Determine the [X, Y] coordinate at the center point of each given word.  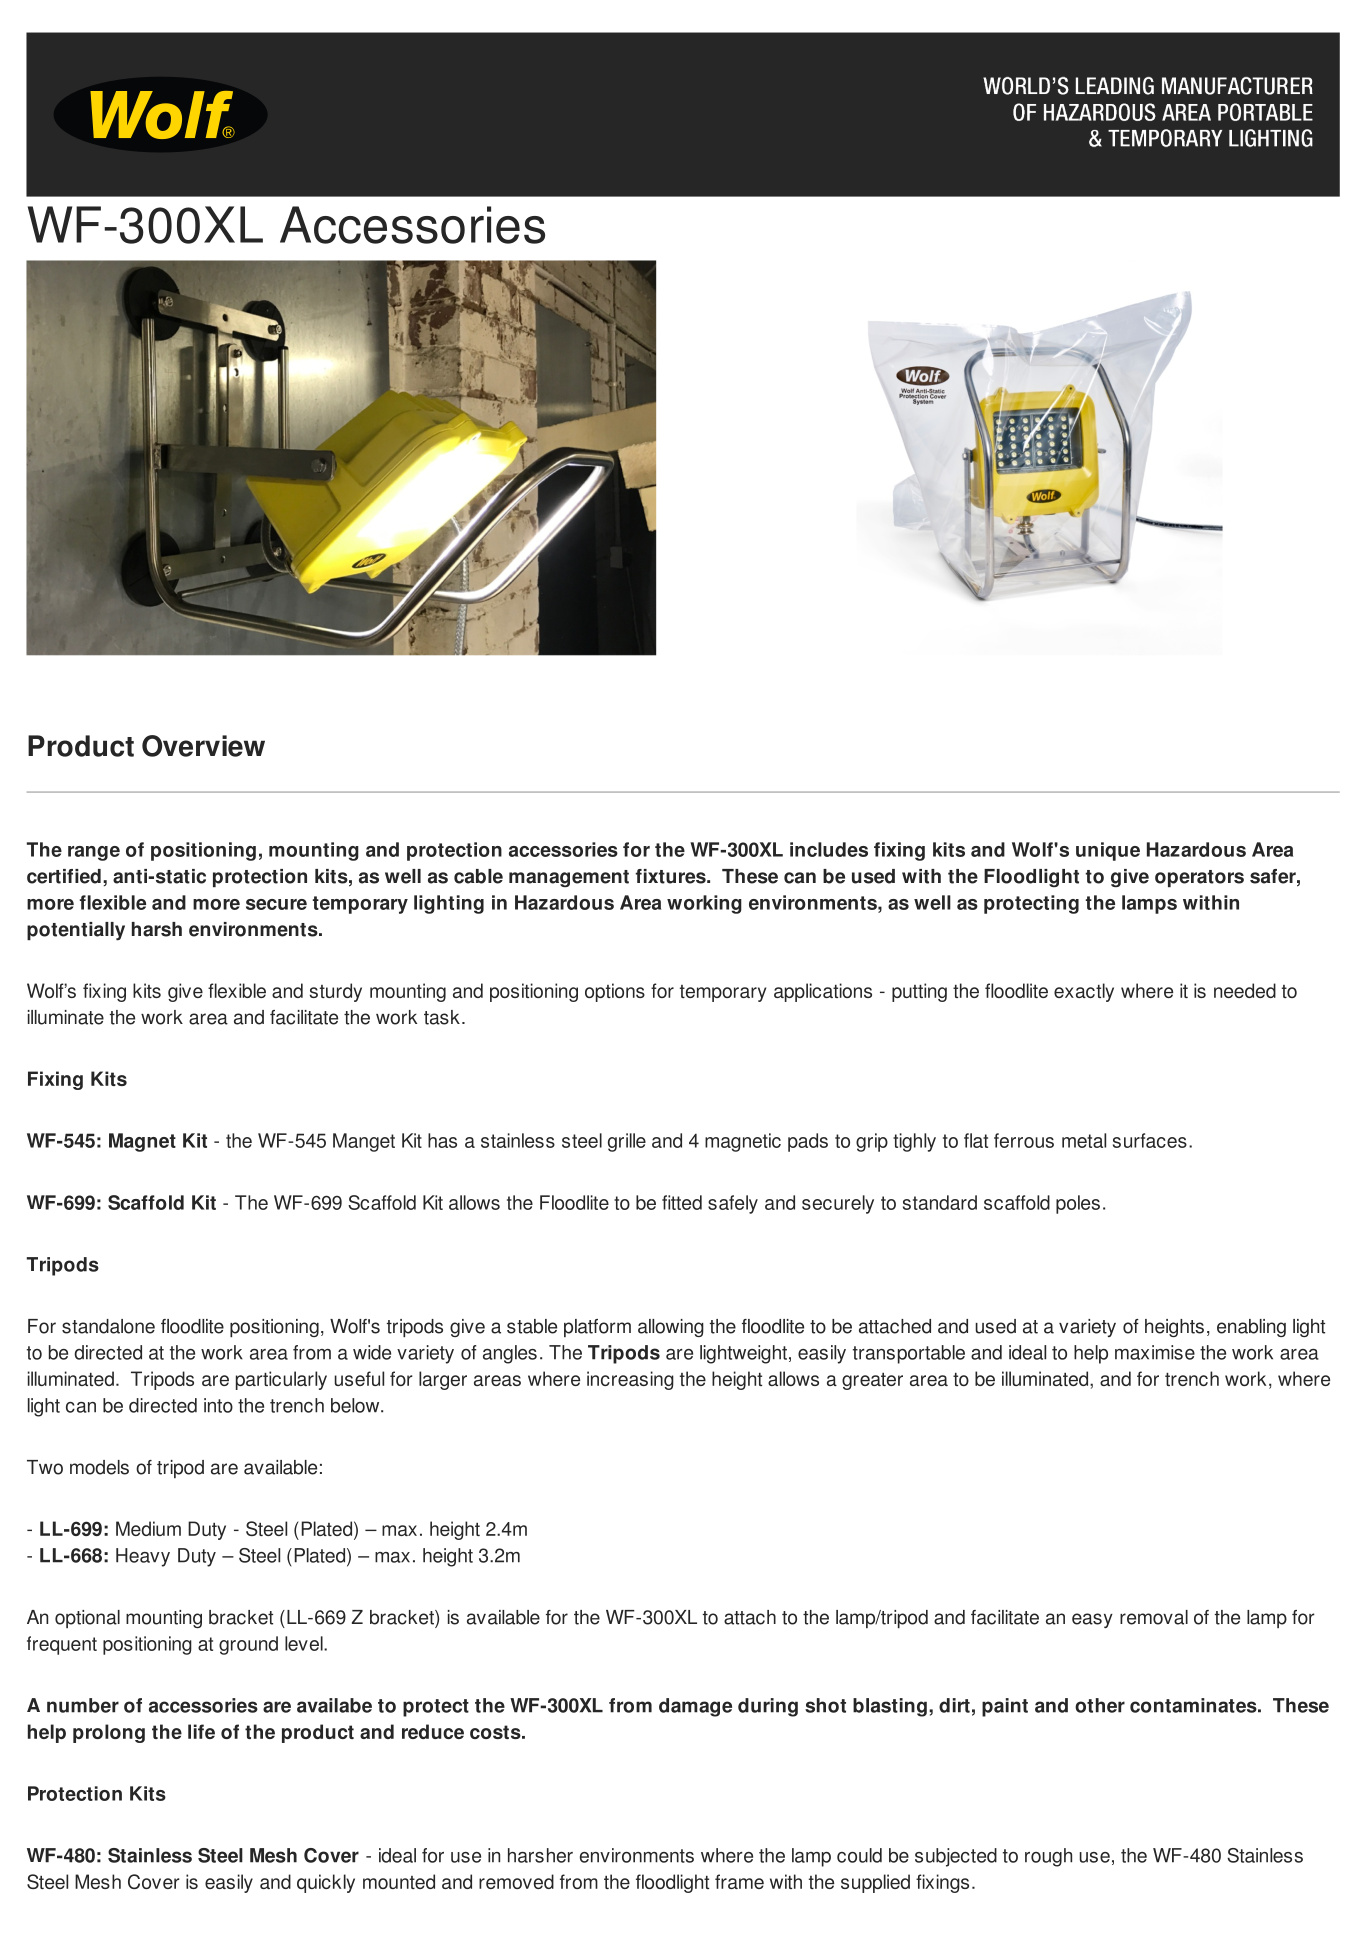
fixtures [672, 876]
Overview [203, 746]
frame [739, 1881]
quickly [326, 1883]
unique [1108, 851]
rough [1048, 1857]
